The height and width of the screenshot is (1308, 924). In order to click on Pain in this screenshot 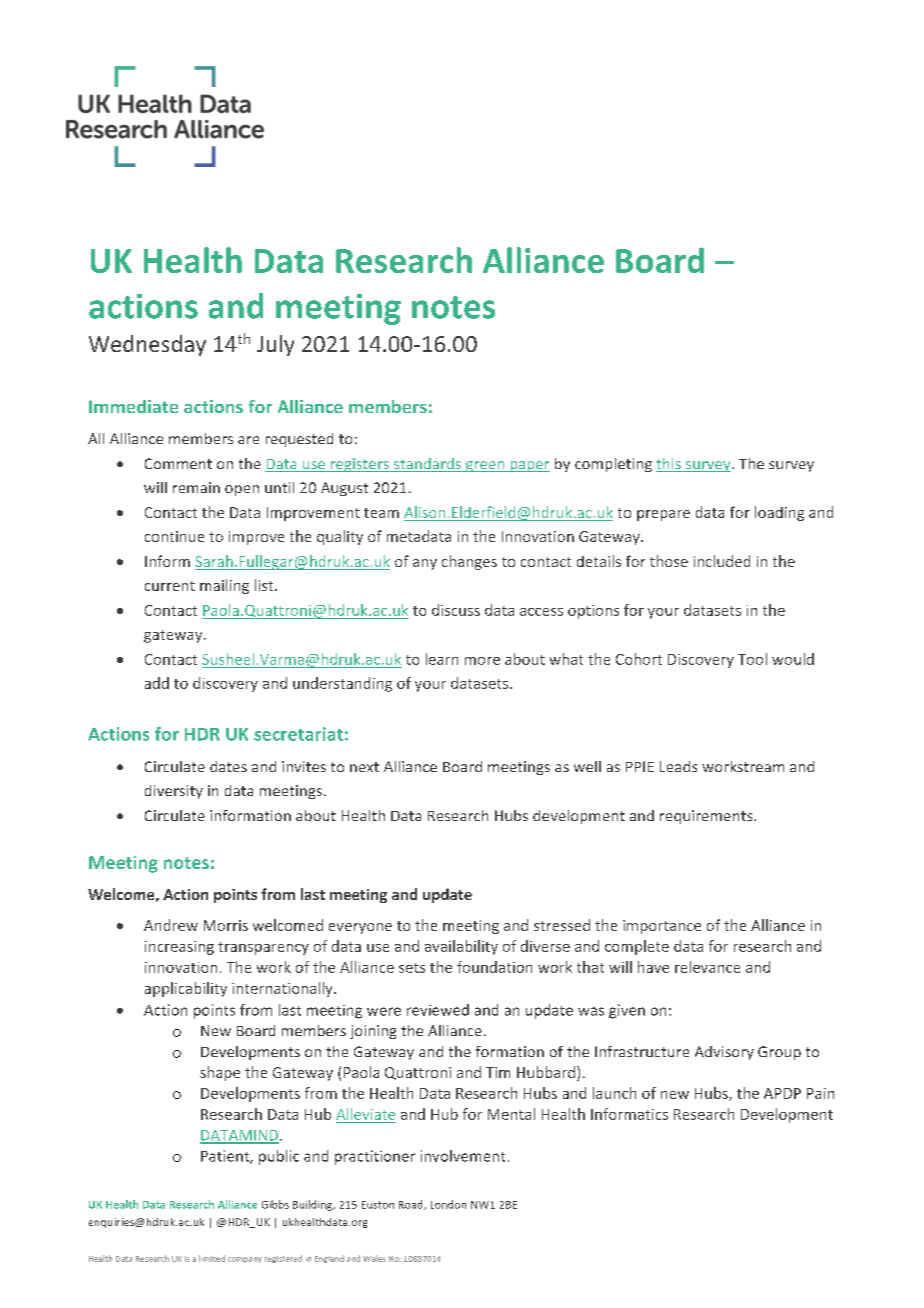, I will do `click(820, 1093)`.
